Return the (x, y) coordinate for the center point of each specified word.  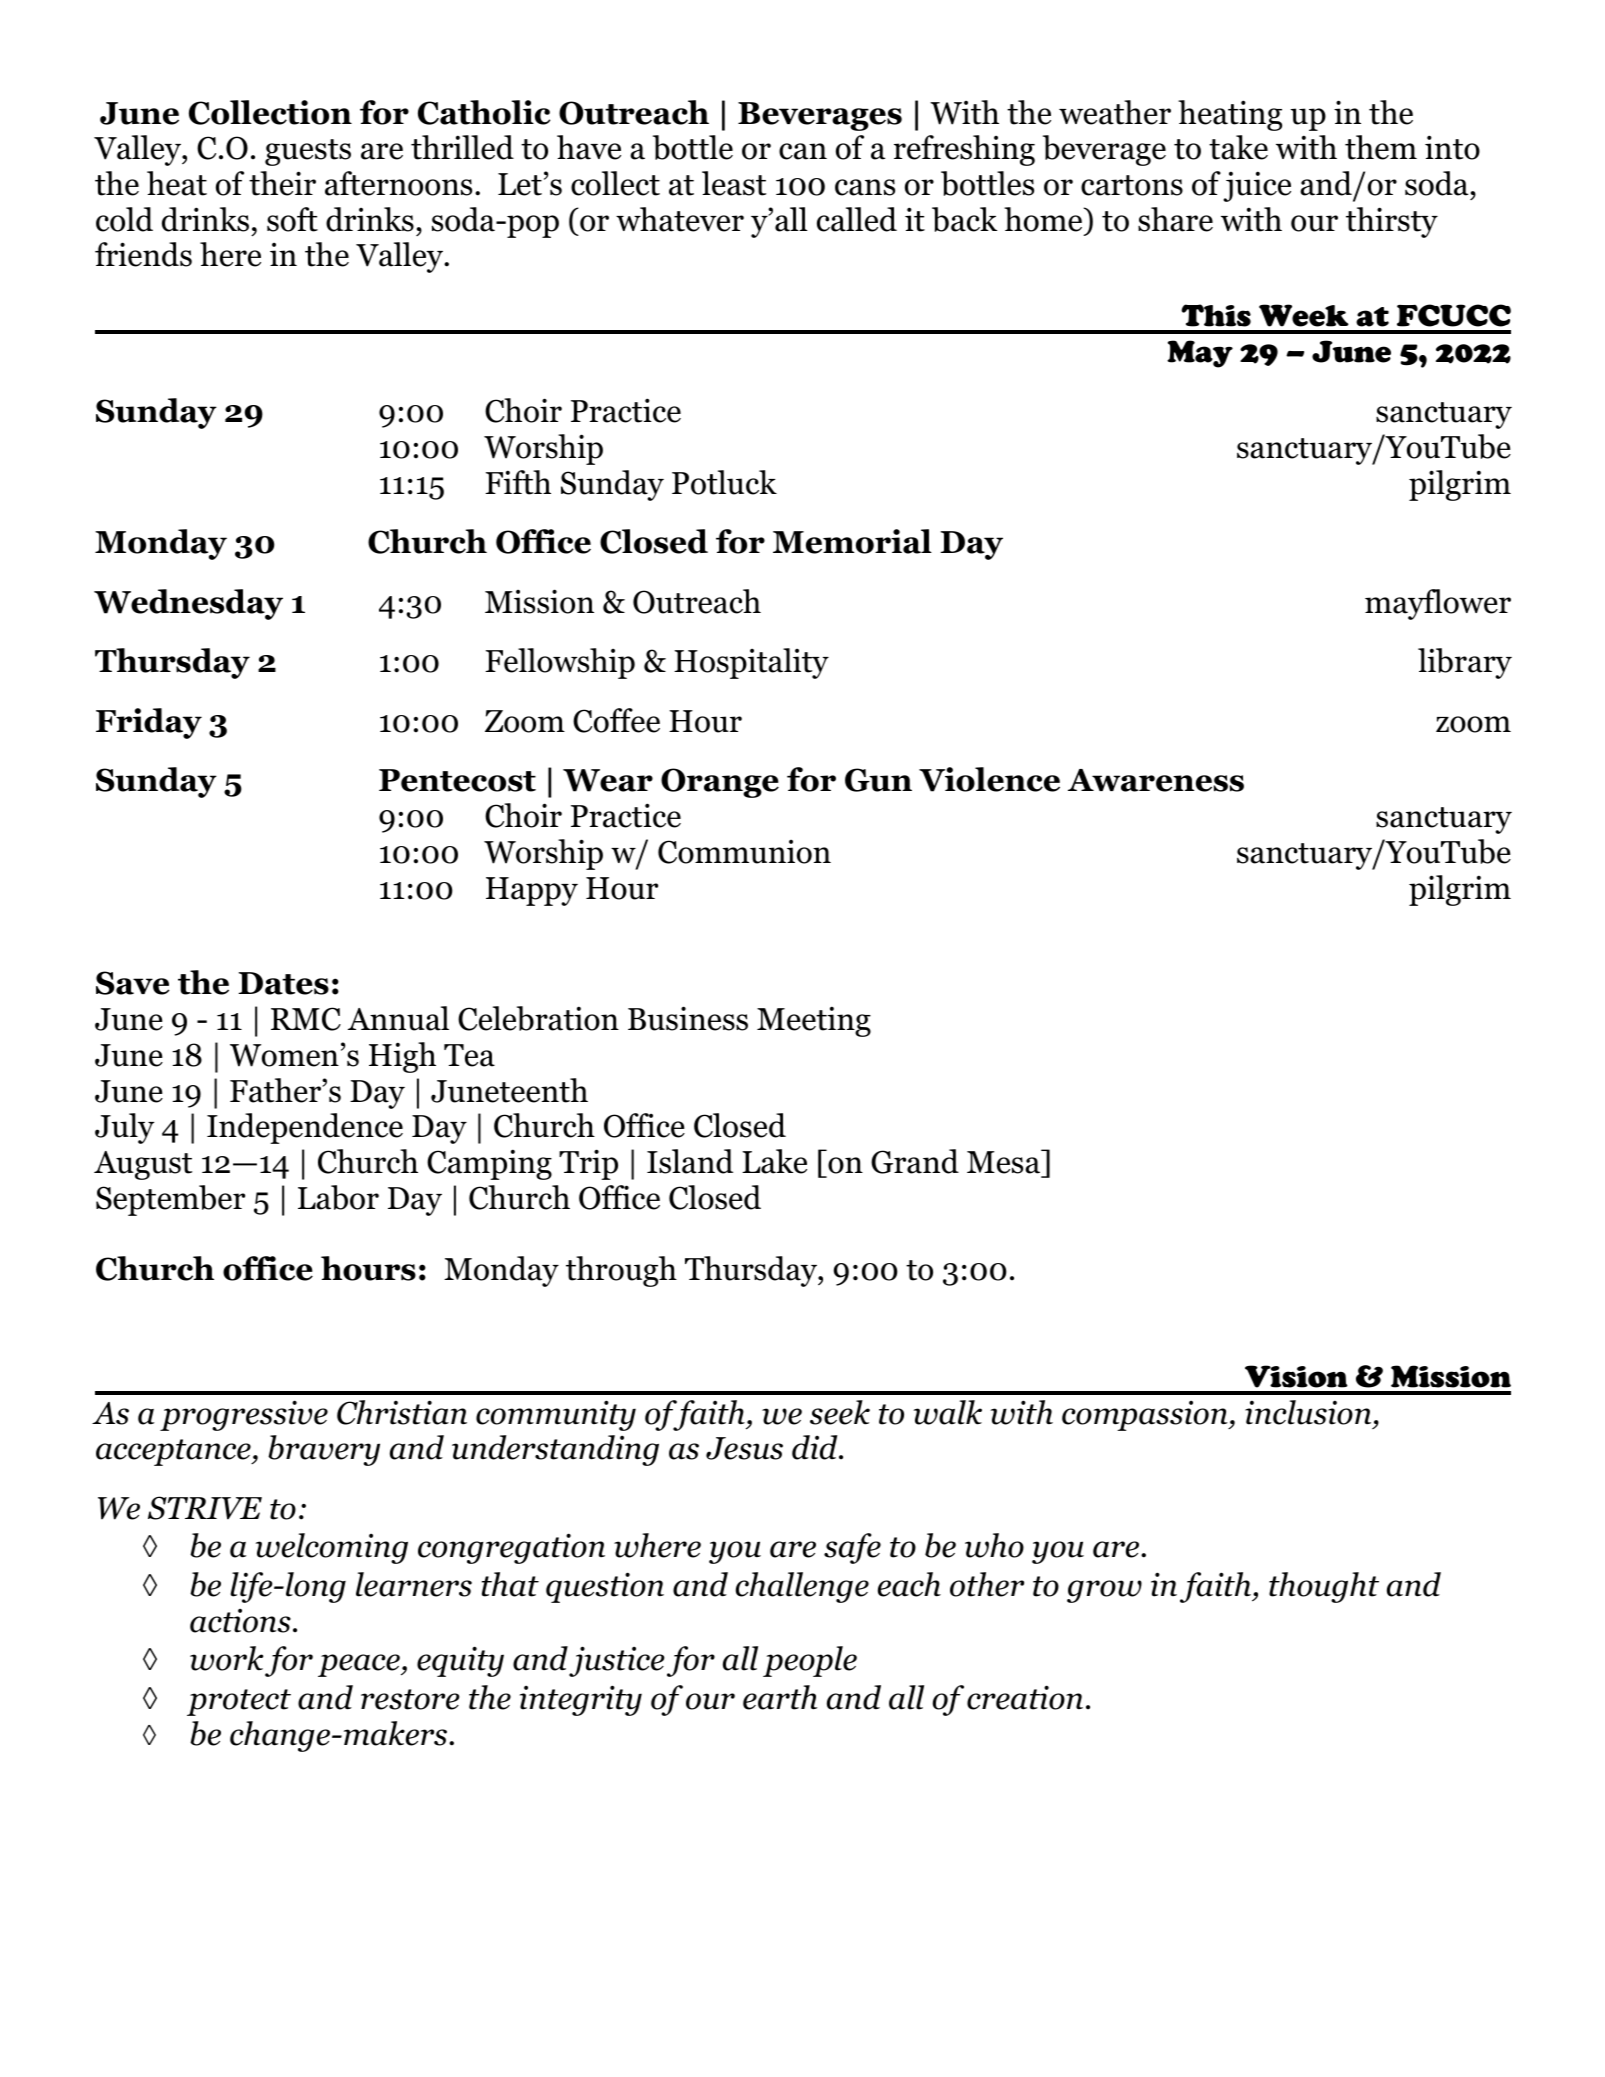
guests (308, 152)
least (734, 183)
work (226, 1658)
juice (1257, 186)
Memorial (852, 541)
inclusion (1308, 1412)
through (621, 1271)
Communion (744, 852)
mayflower (1438, 604)
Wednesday (188, 604)
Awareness (1156, 780)
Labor (338, 1197)
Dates (284, 983)
